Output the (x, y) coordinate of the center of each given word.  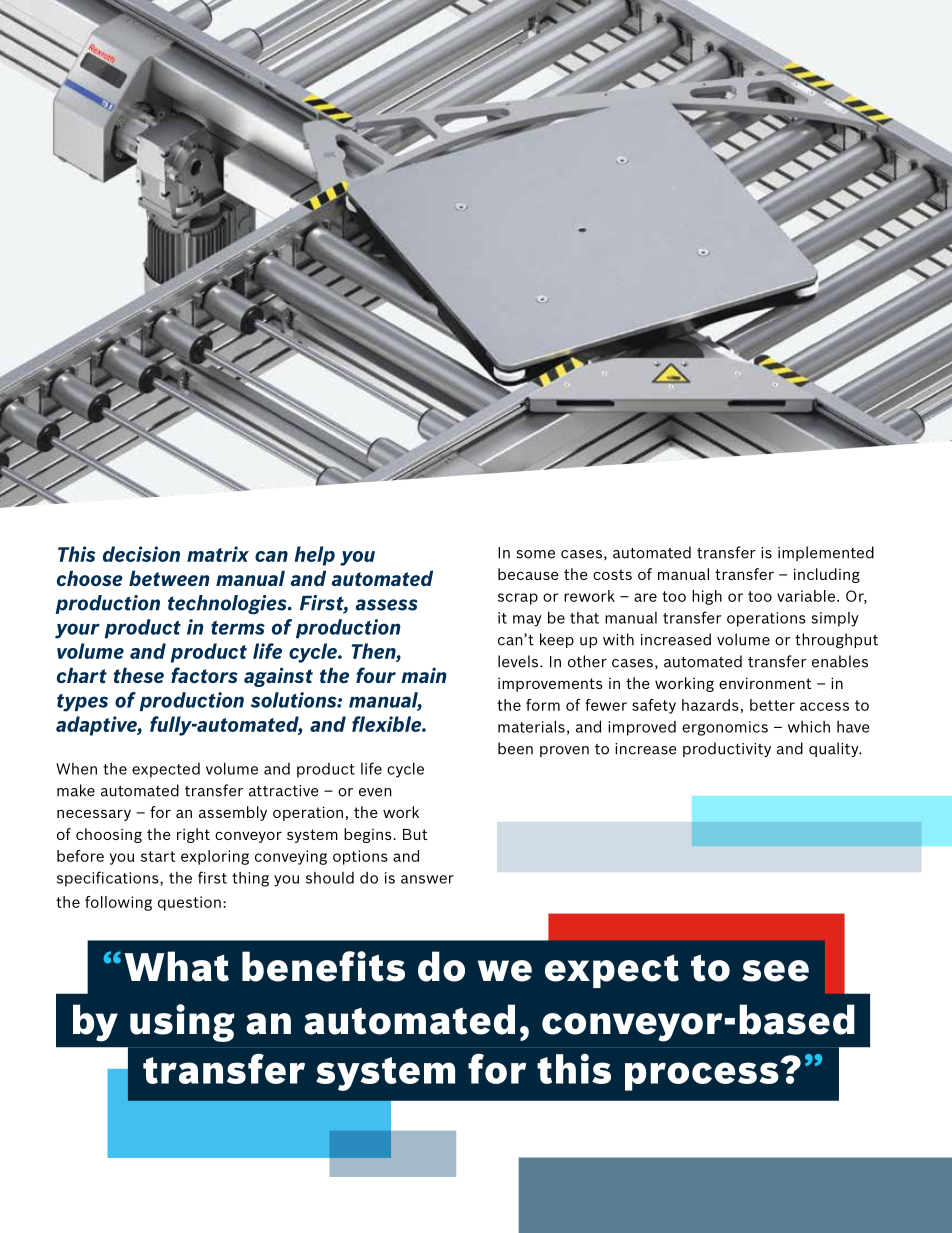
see (775, 971)
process (702, 1076)
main (424, 675)
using (182, 1023)
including (827, 575)
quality (835, 749)
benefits (323, 966)
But (415, 834)
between (169, 578)
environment (765, 683)
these (139, 675)
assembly (233, 813)
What (177, 966)
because (528, 574)
